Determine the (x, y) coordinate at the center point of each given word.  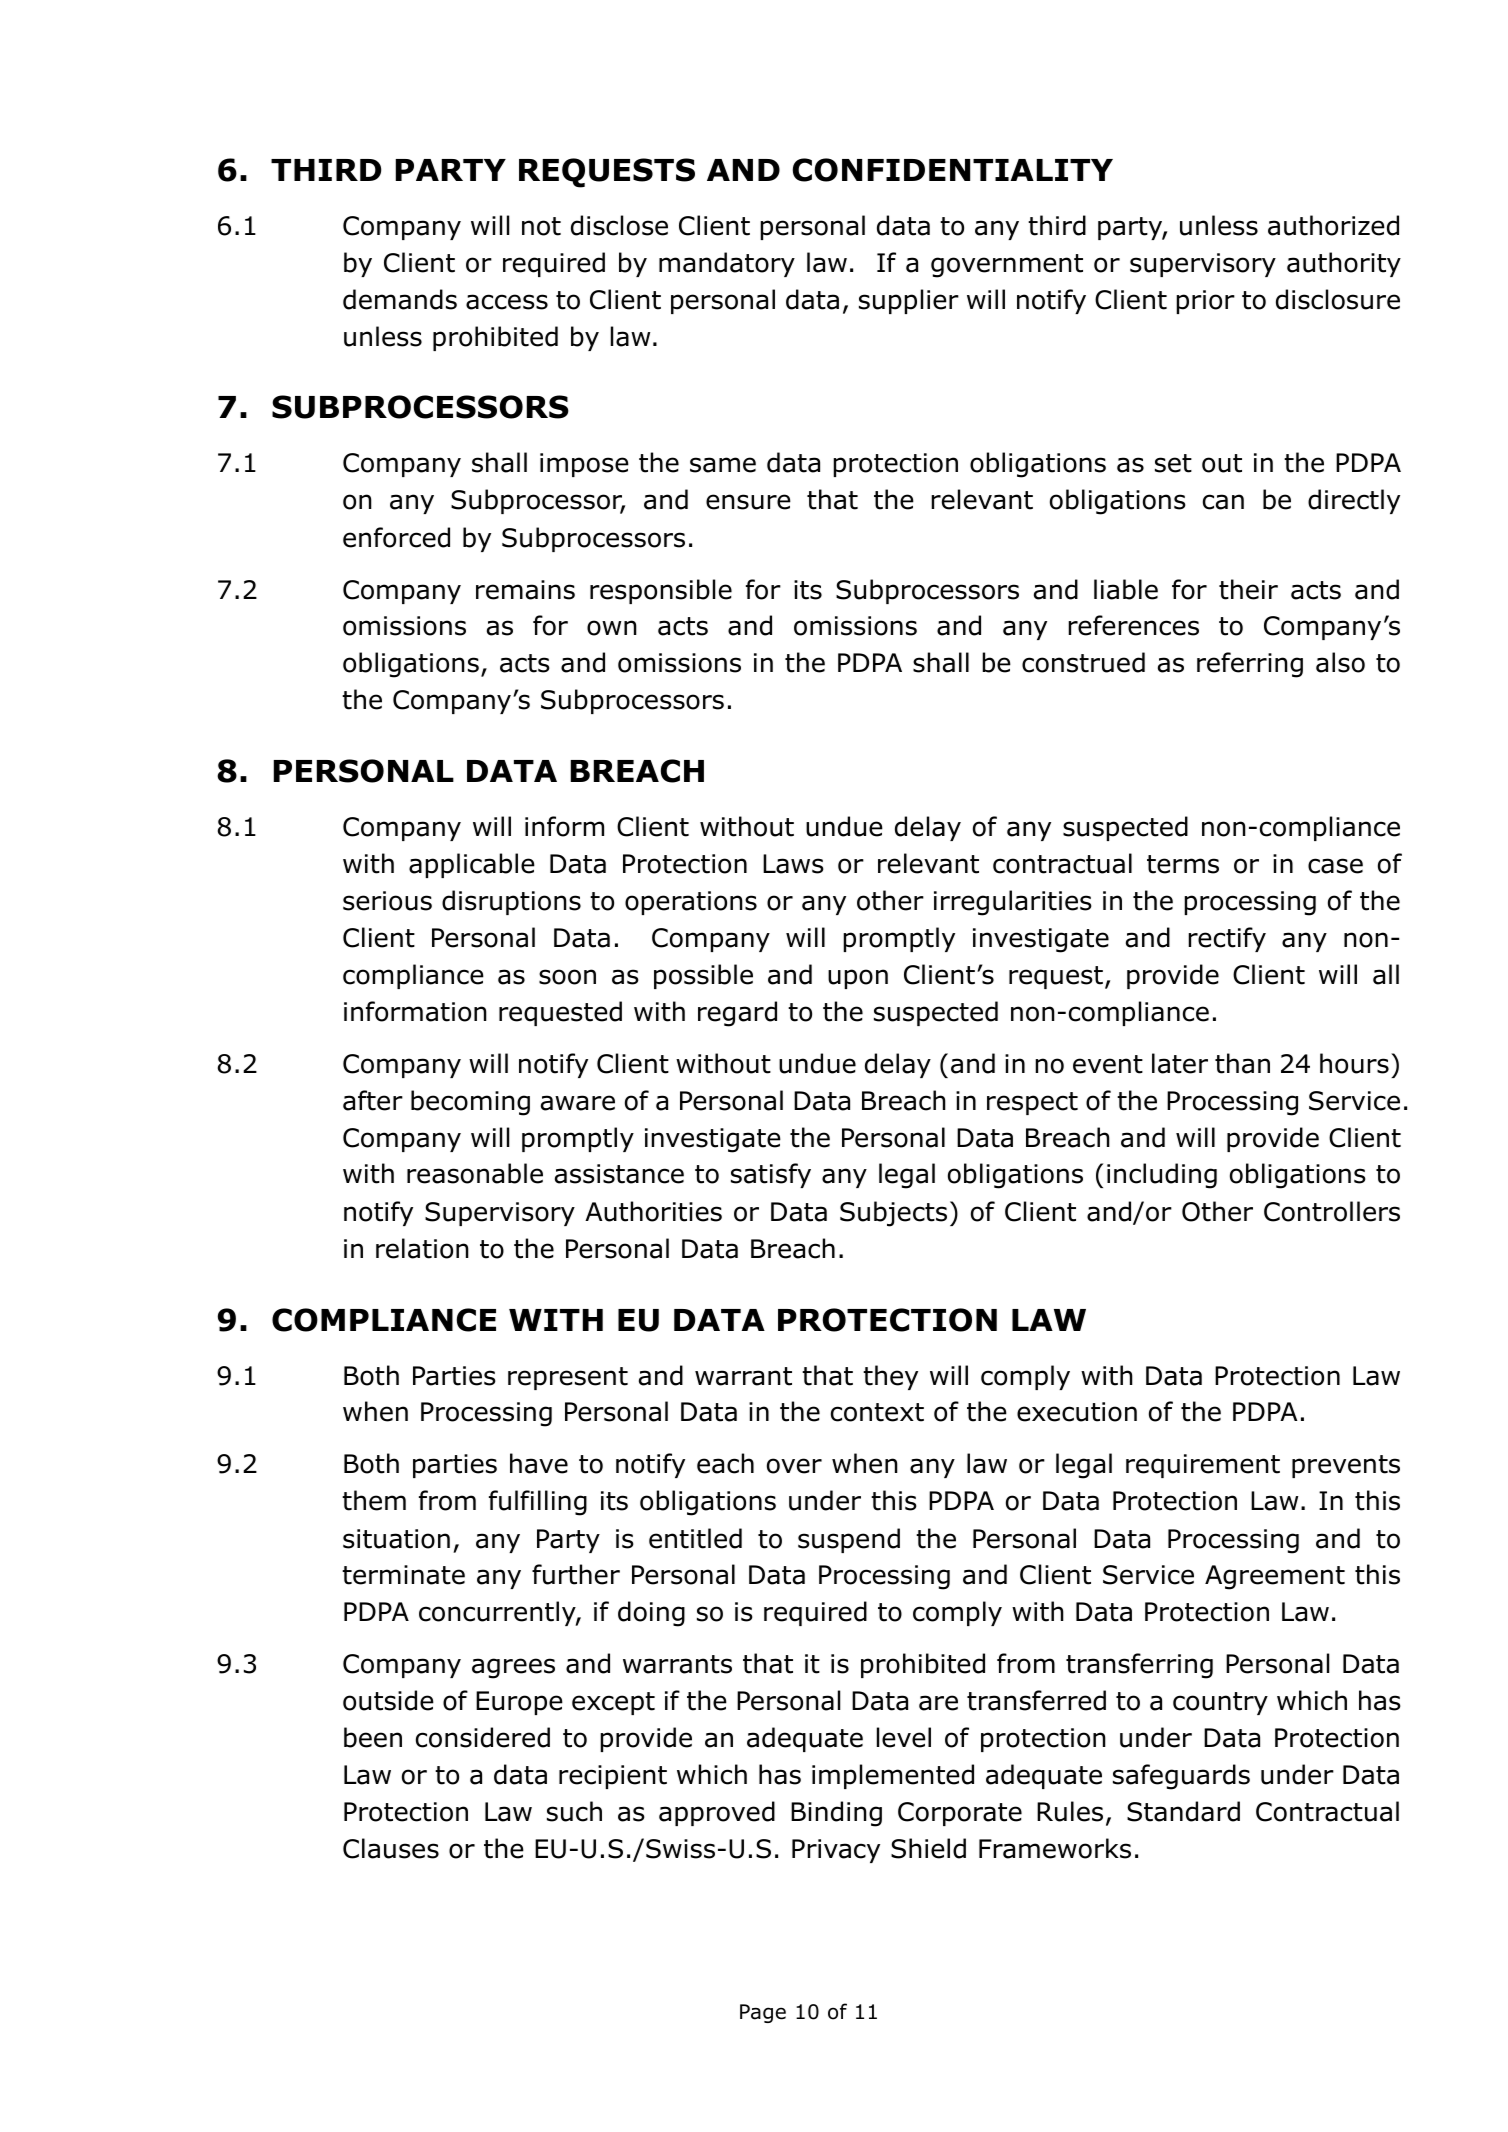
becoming (470, 1103)
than (1242, 1063)
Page (763, 2013)
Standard (1183, 1811)
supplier (909, 301)
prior (1205, 302)
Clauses (391, 1848)
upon (858, 979)
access (507, 302)
